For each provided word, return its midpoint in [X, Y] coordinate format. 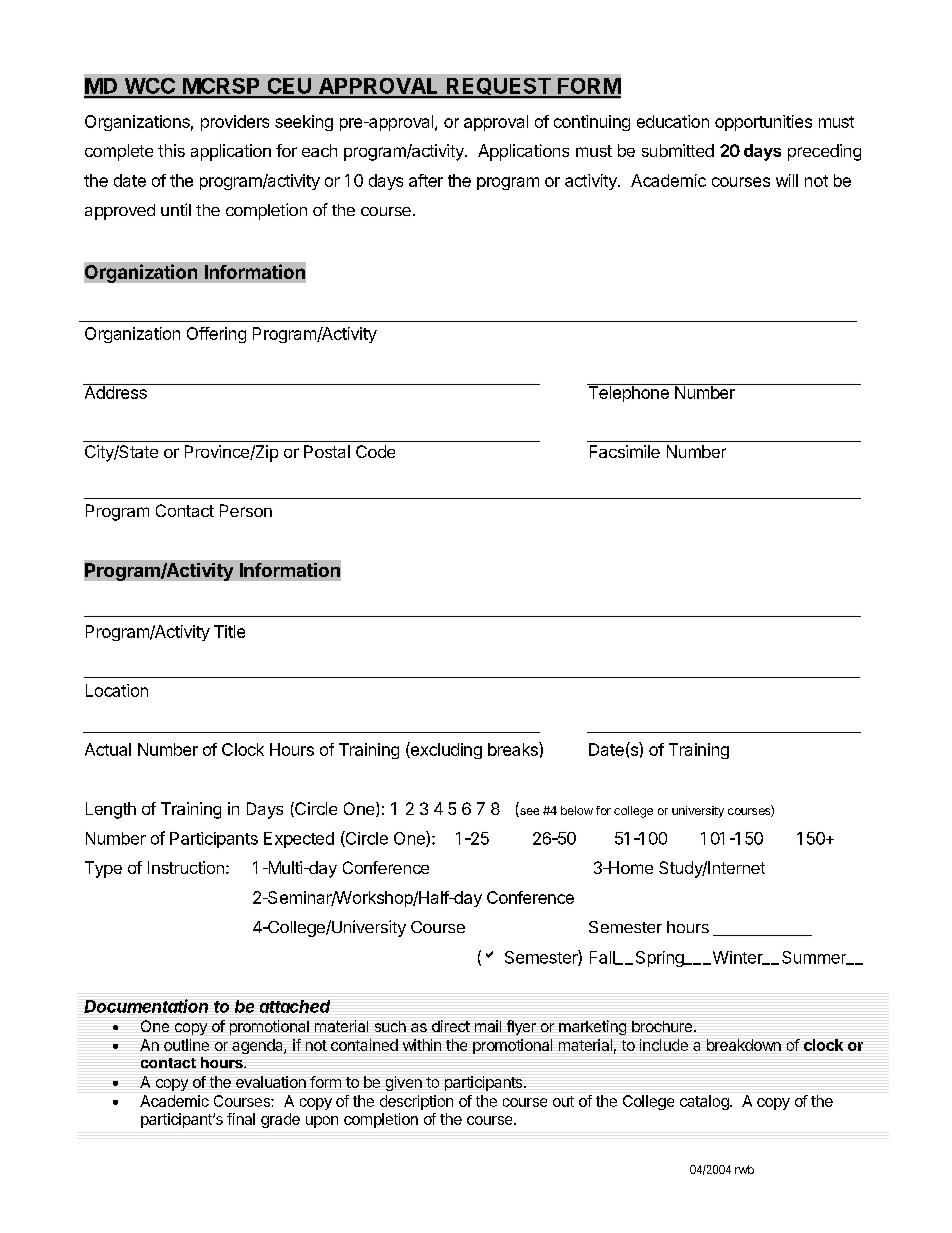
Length [111, 810]
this [171, 150]
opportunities [763, 123]
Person [246, 510]
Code [375, 451]
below [577, 810]
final [241, 1119]
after [426, 180]
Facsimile [625, 451]
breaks [514, 749]
